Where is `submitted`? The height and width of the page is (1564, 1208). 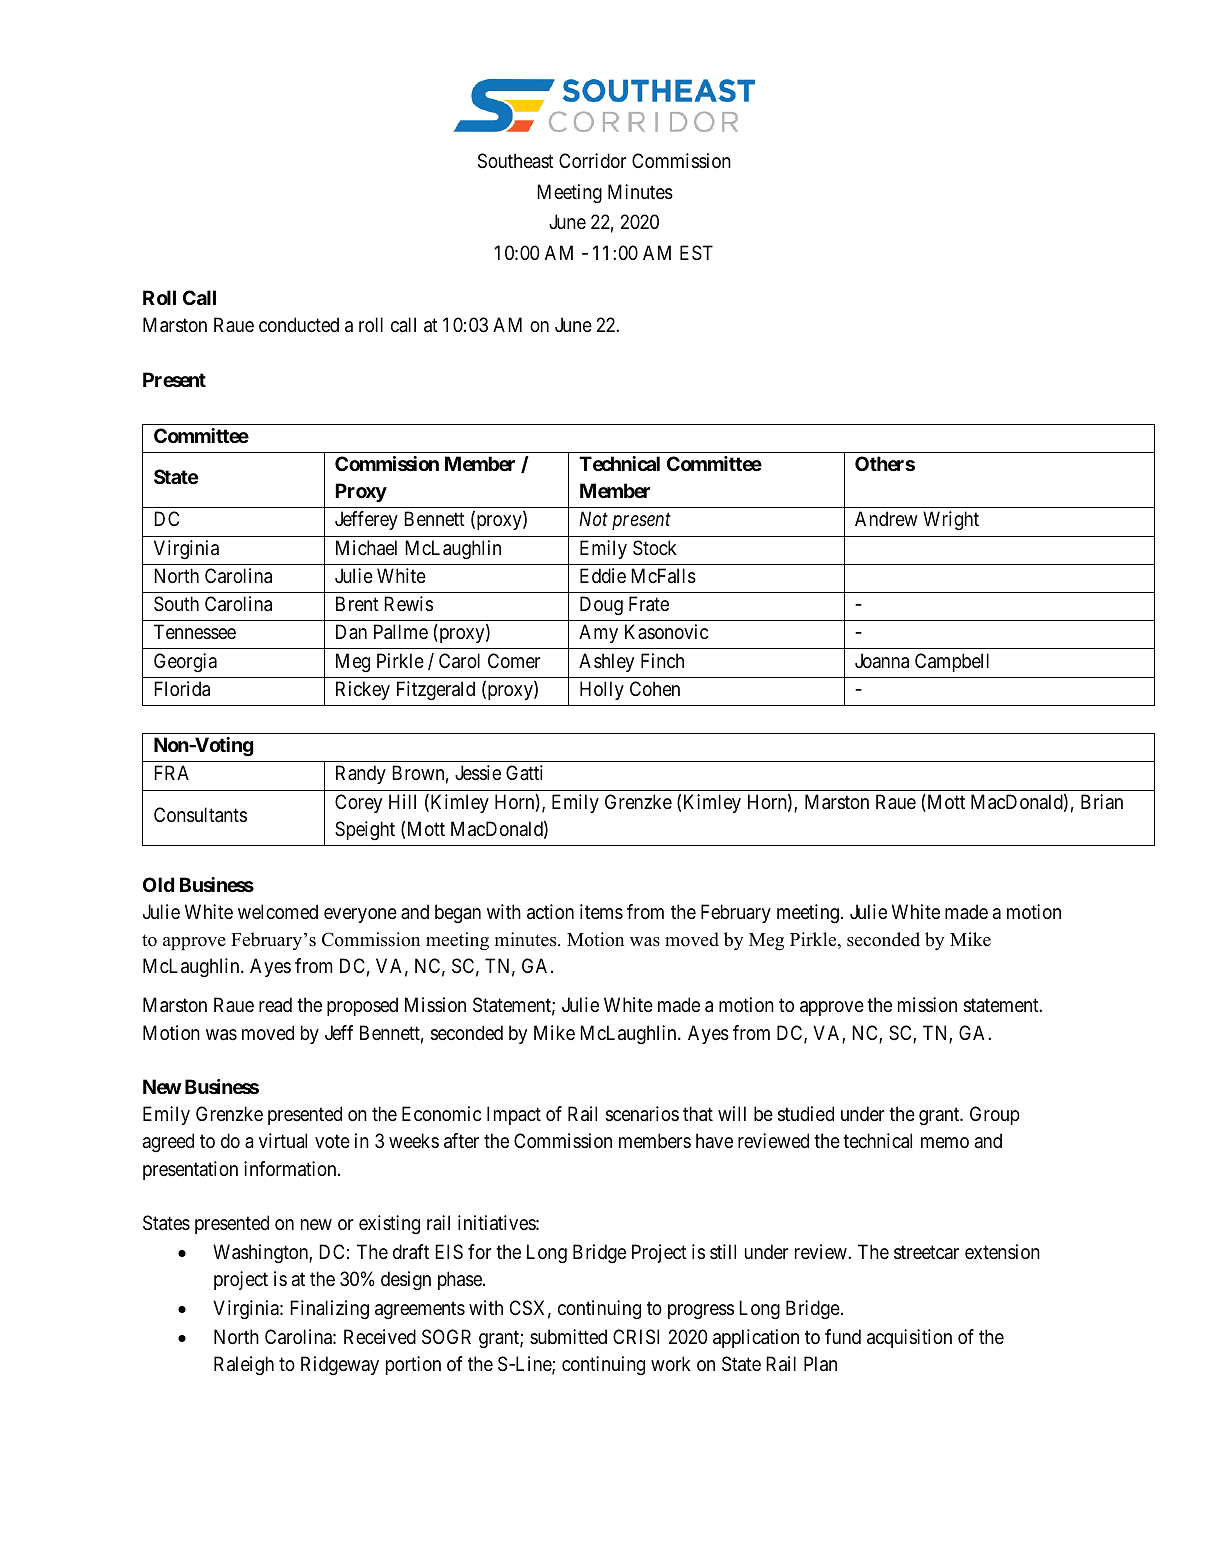
submitted is located at coordinates (568, 1336).
